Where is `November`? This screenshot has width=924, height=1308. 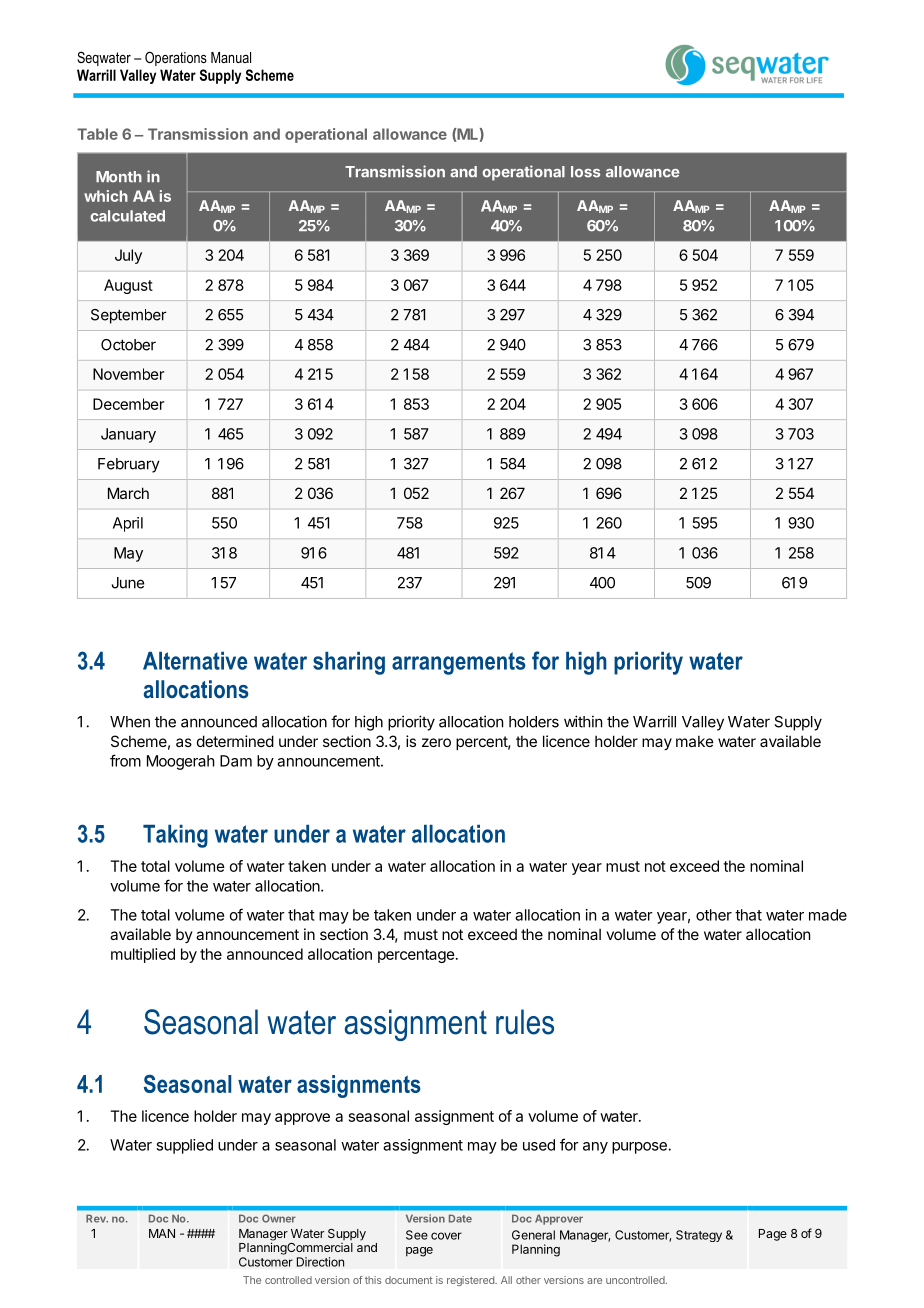
November is located at coordinates (128, 374).
